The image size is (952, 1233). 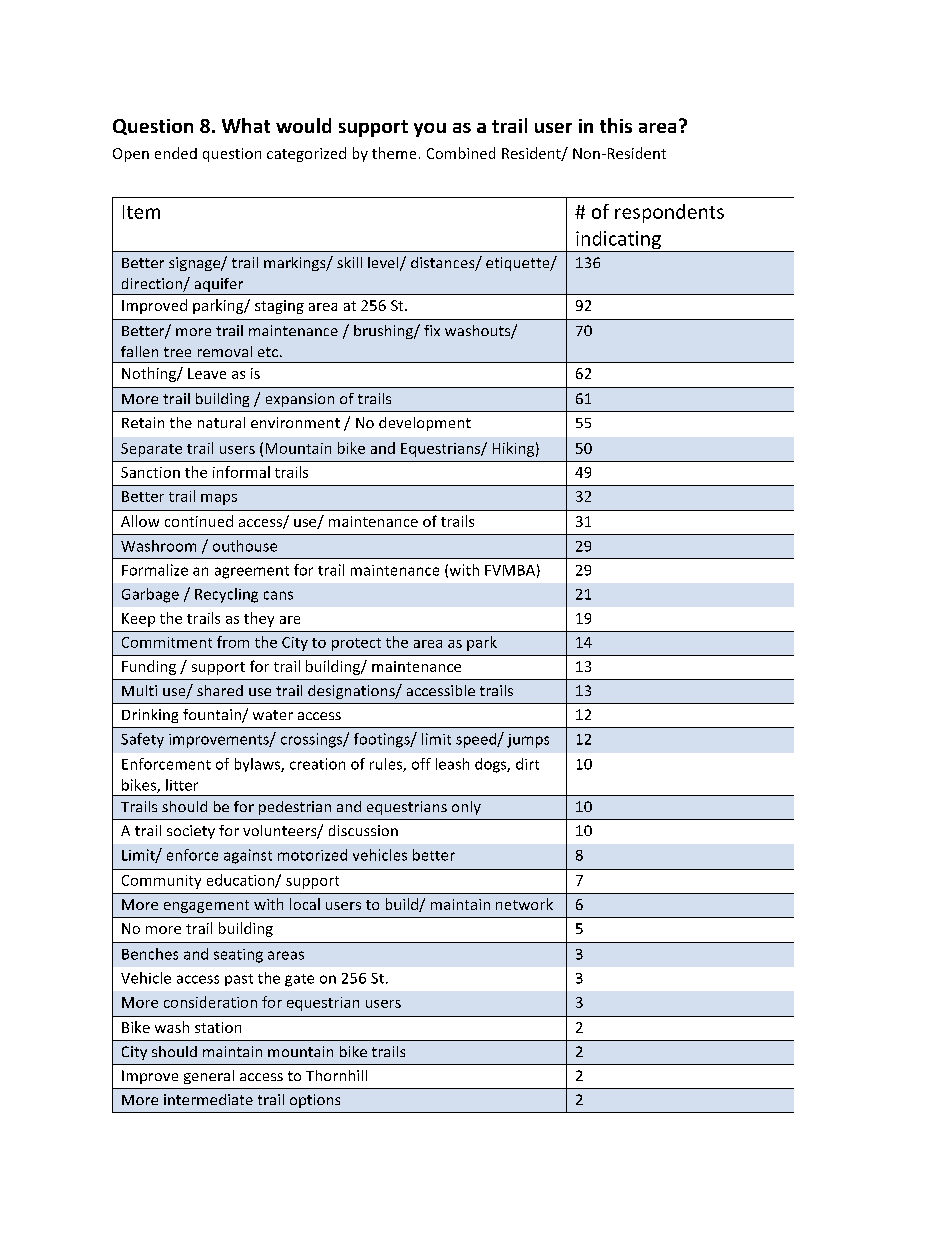 I want to click on jumps, so click(x=528, y=741).
